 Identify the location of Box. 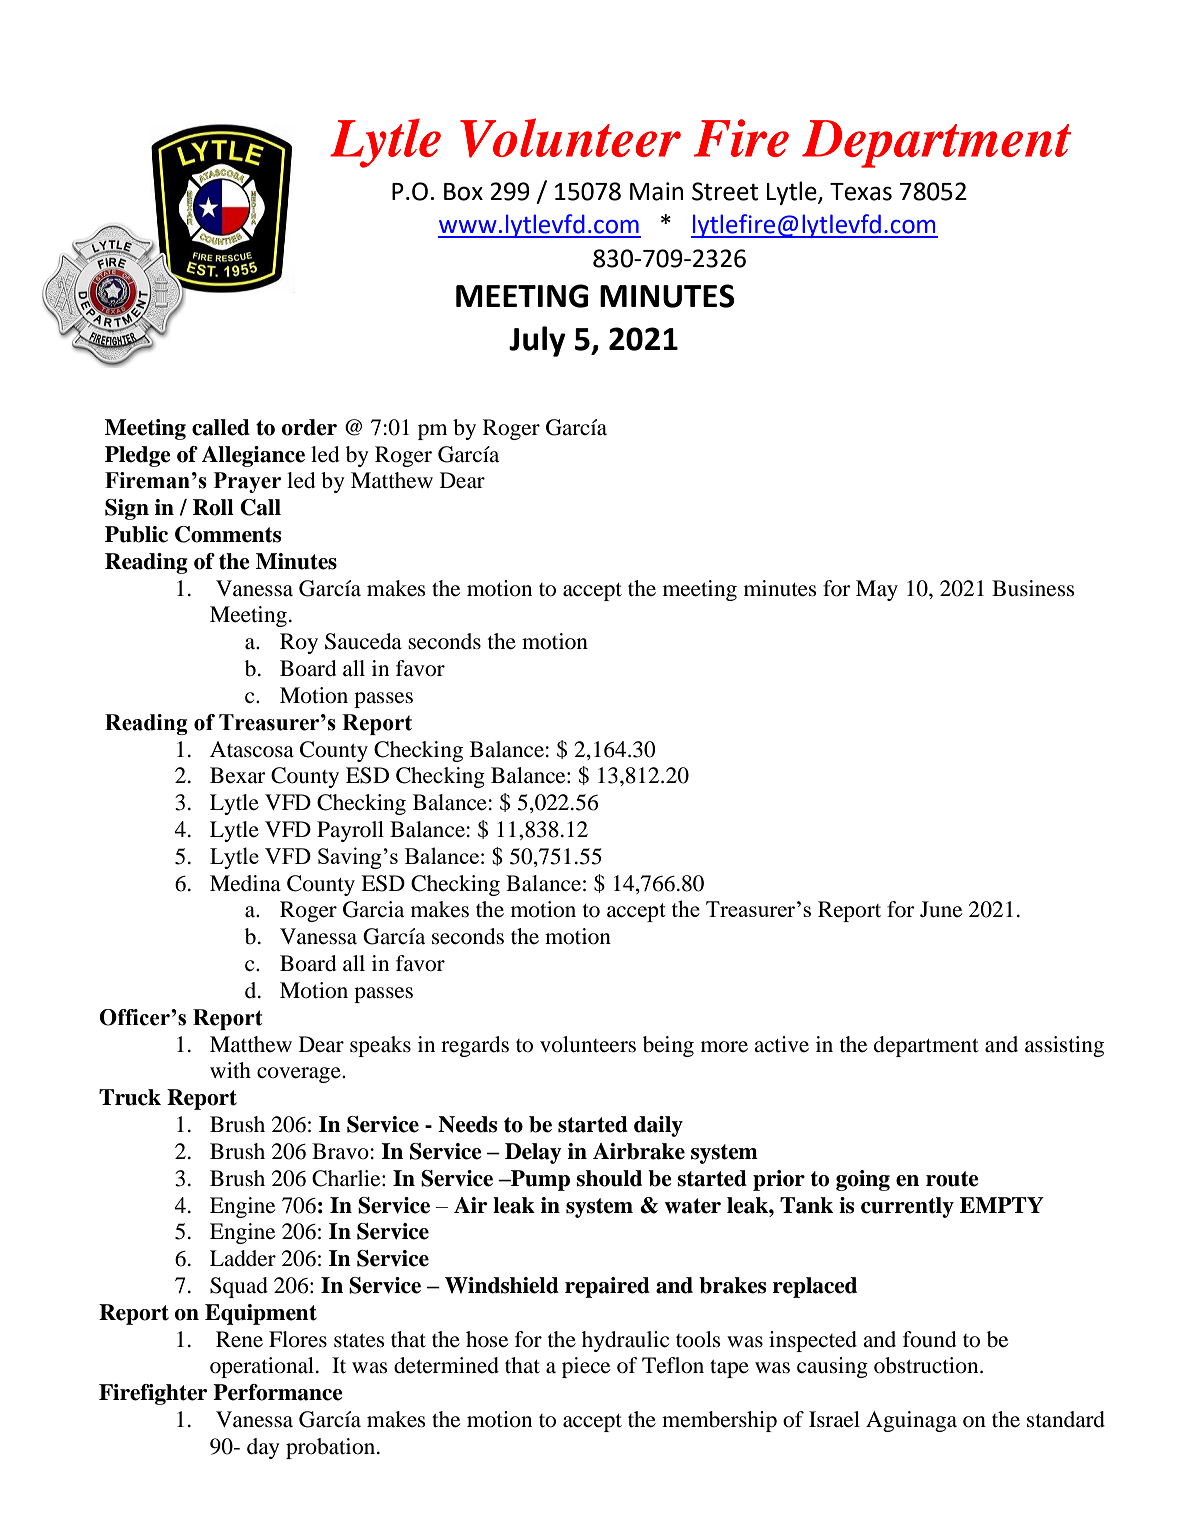
(463, 192).
